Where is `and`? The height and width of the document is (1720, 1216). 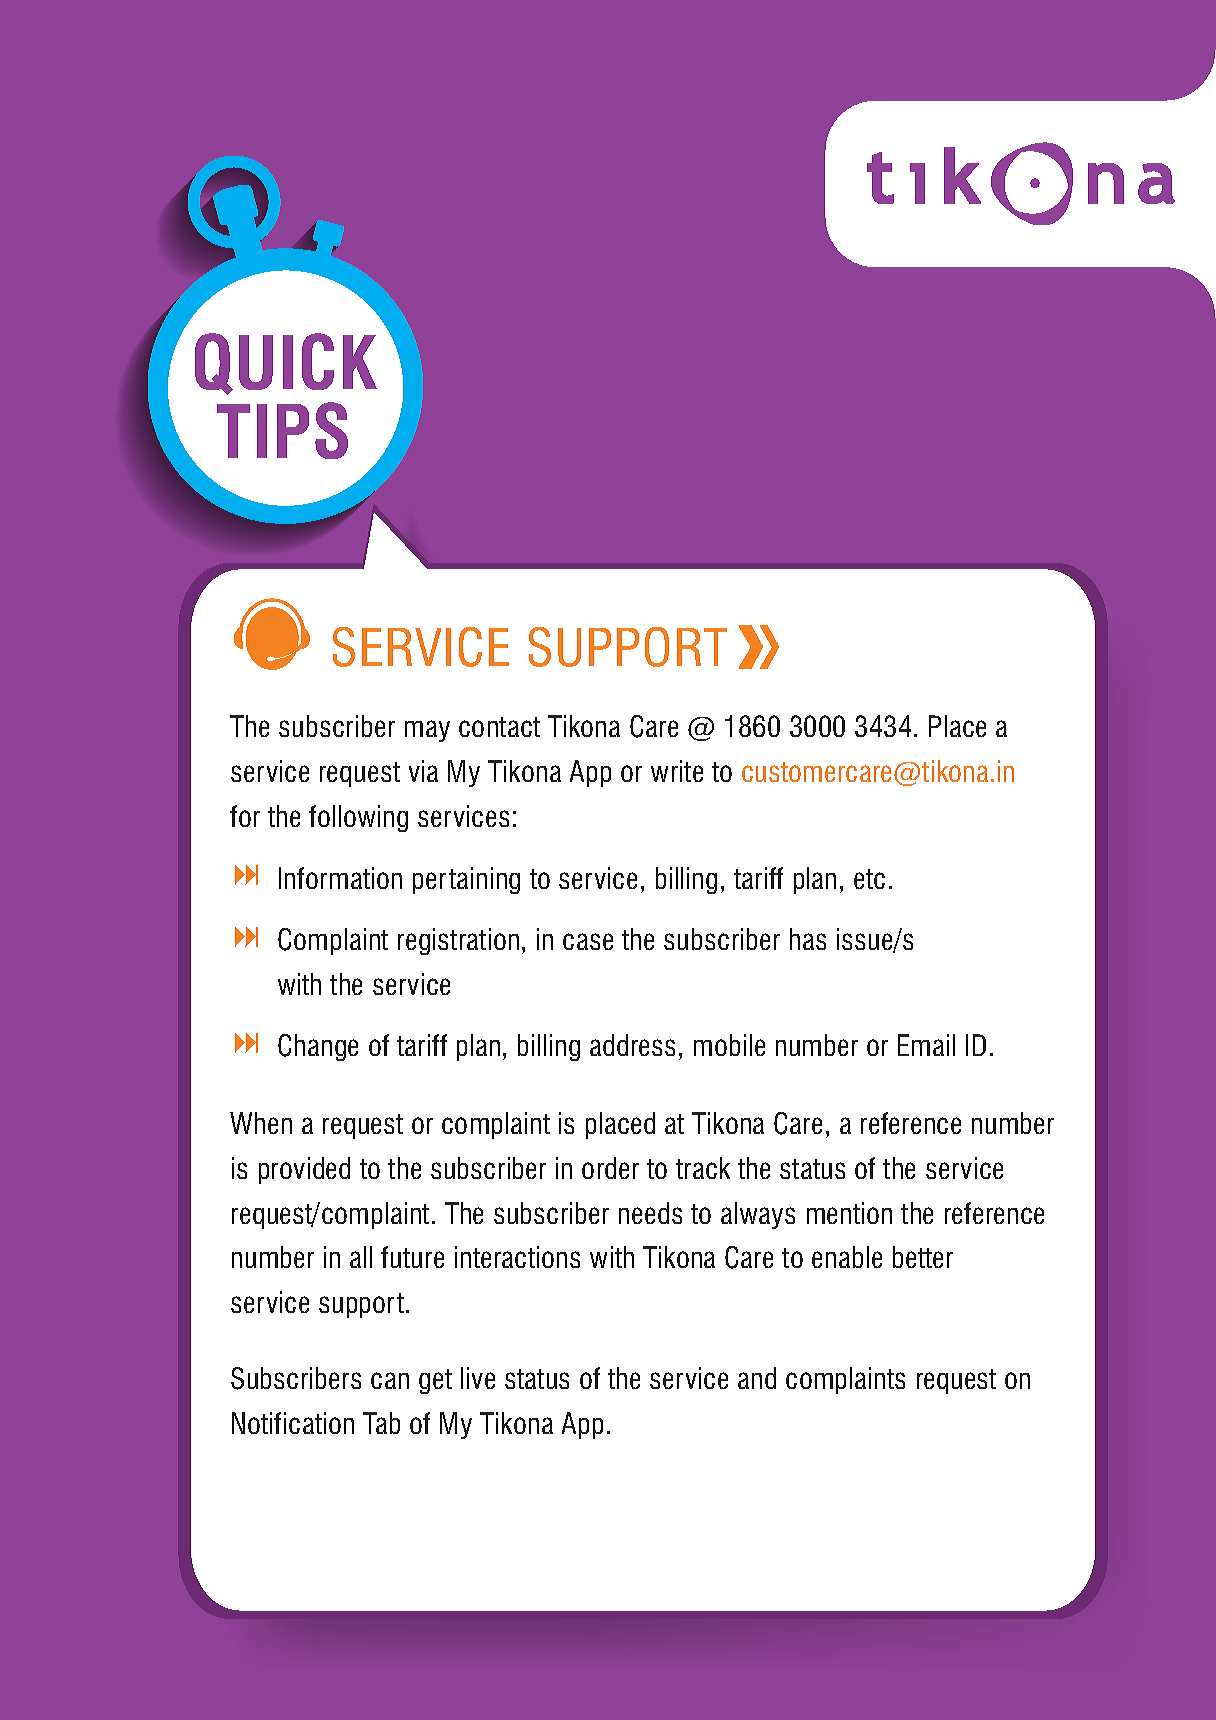 and is located at coordinates (757, 1378).
